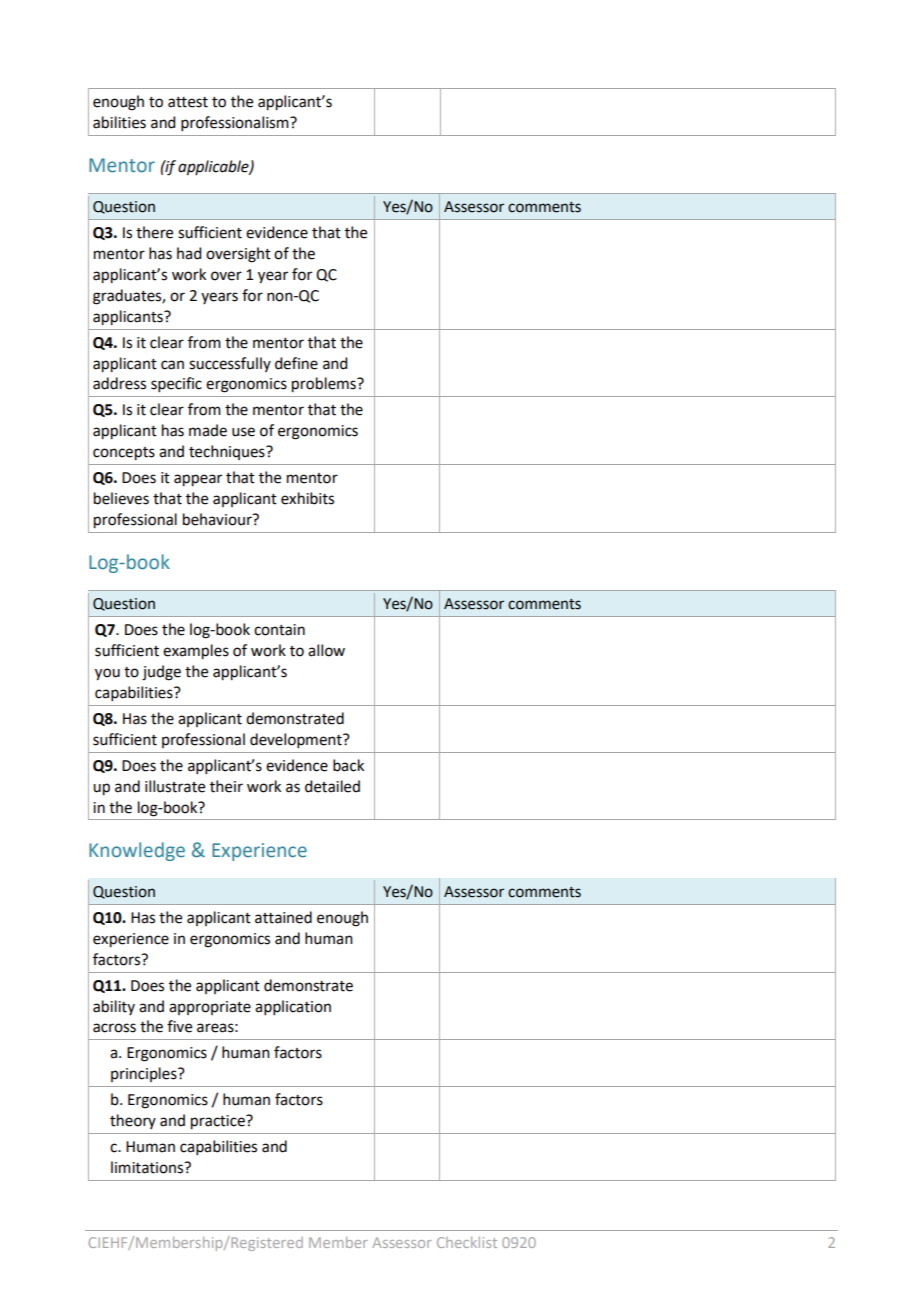 The height and width of the screenshot is (1308, 924). I want to click on problems, so click(325, 385).
